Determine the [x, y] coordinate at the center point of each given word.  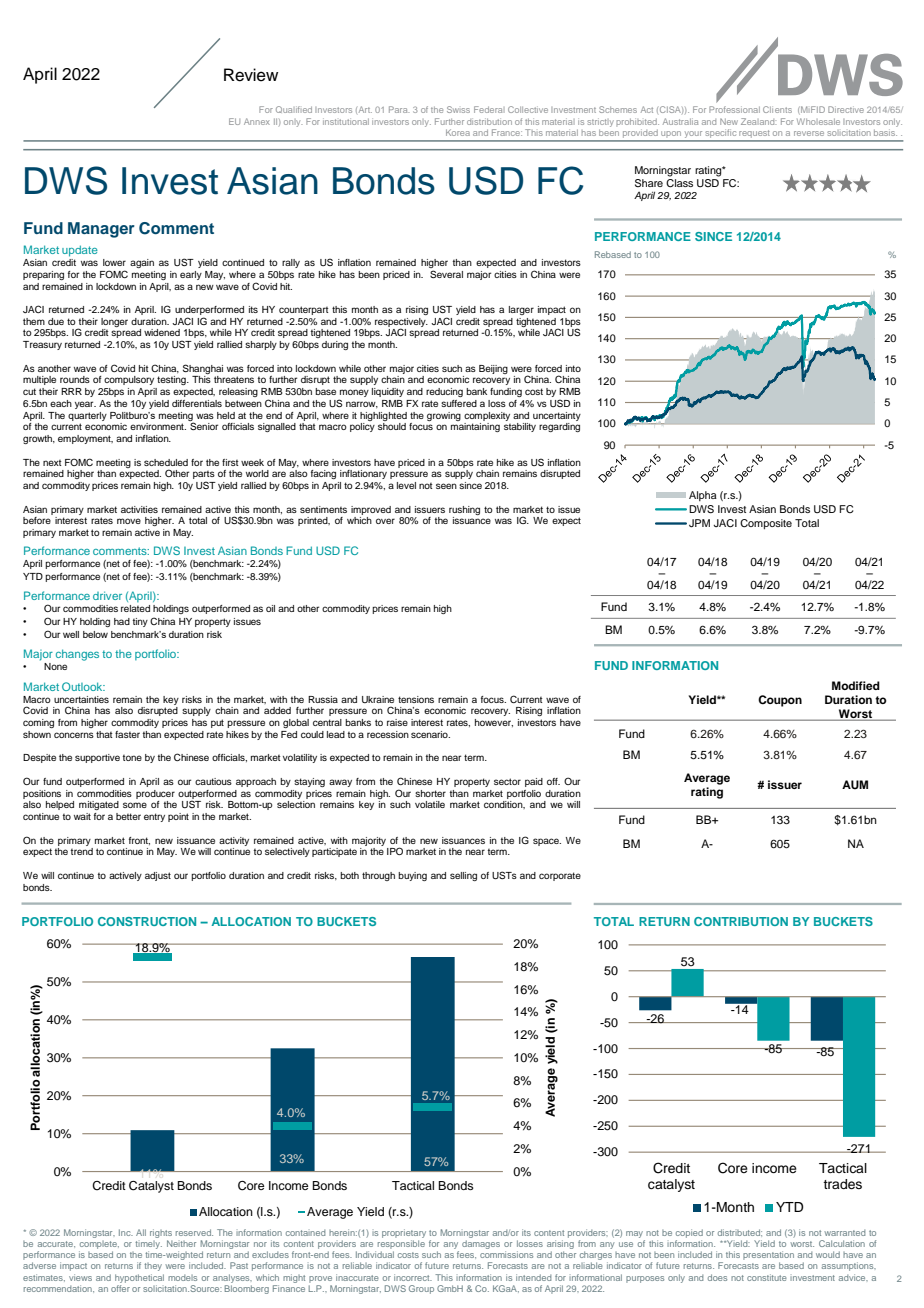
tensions [416, 699]
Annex [257, 121]
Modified [856, 685]
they [153, 1267]
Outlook [83, 686]
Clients [777, 109]
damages [481, 1244]
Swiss [458, 109]
